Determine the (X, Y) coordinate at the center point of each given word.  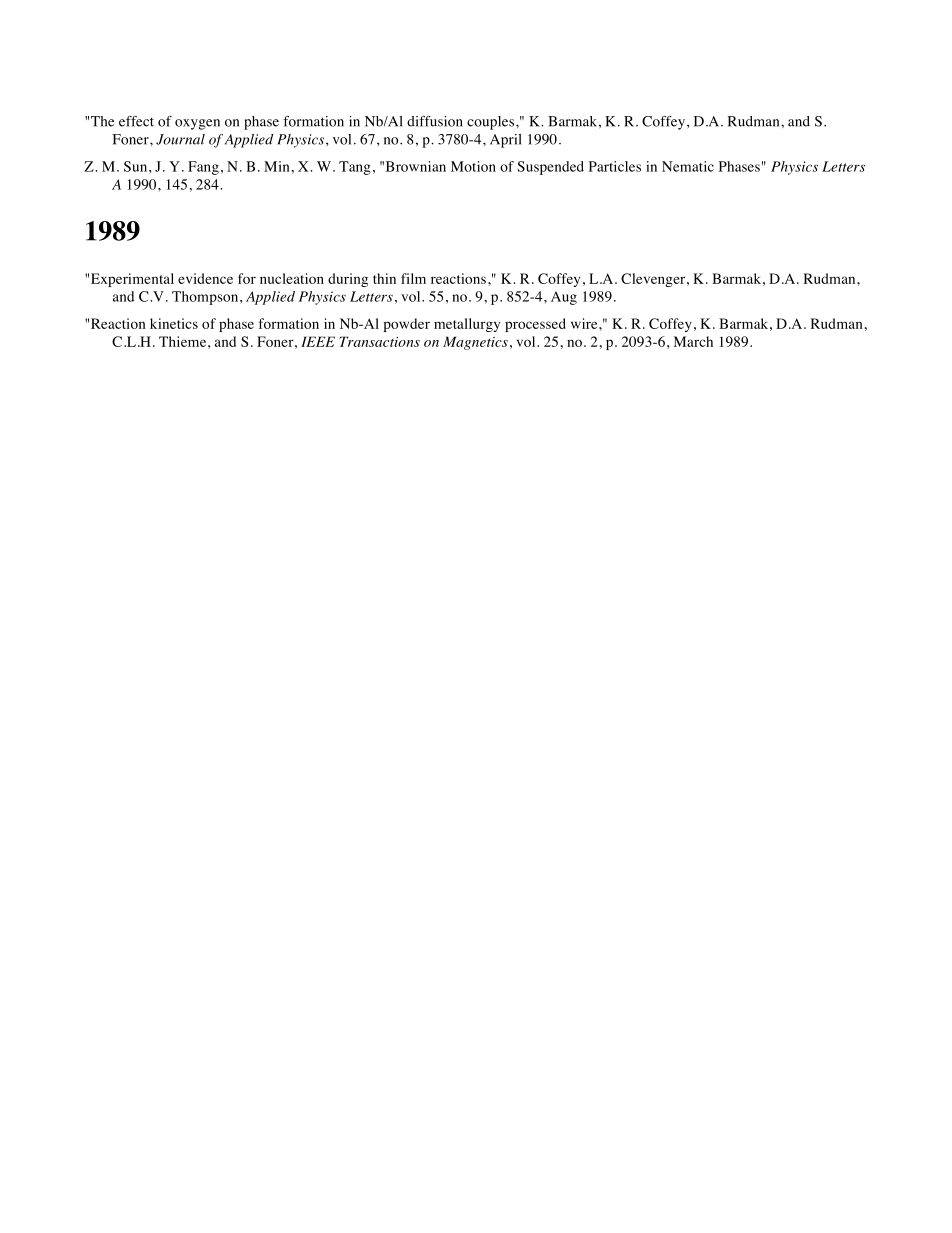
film (413, 278)
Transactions (379, 341)
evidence (205, 278)
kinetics (174, 323)
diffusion (435, 121)
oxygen (197, 124)
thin (384, 278)
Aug (564, 298)
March (693, 341)
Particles (615, 166)
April (506, 141)
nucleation (292, 278)
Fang (203, 168)
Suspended (550, 168)
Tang (355, 168)
